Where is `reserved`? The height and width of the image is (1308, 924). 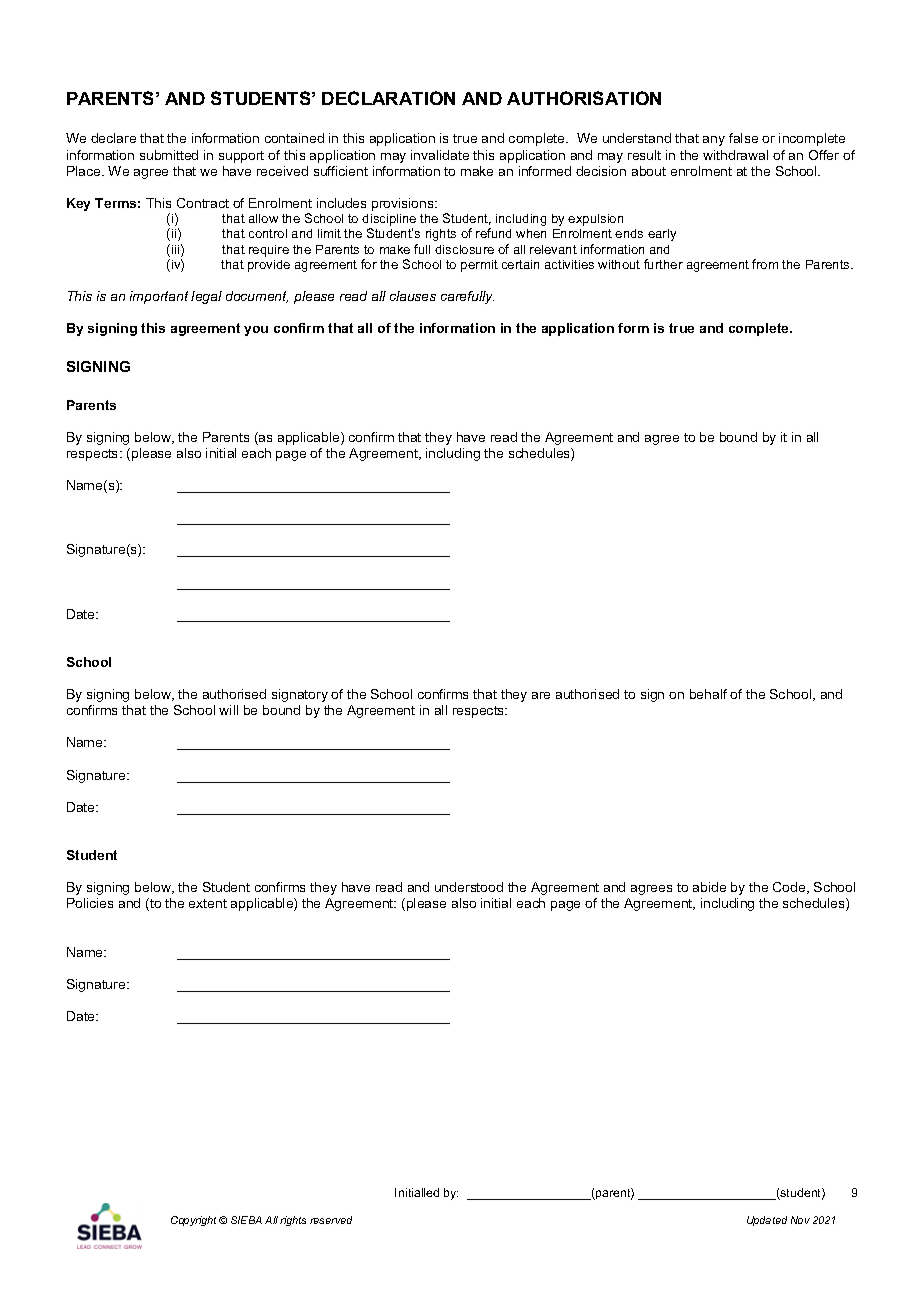
reserved is located at coordinates (331, 1220).
